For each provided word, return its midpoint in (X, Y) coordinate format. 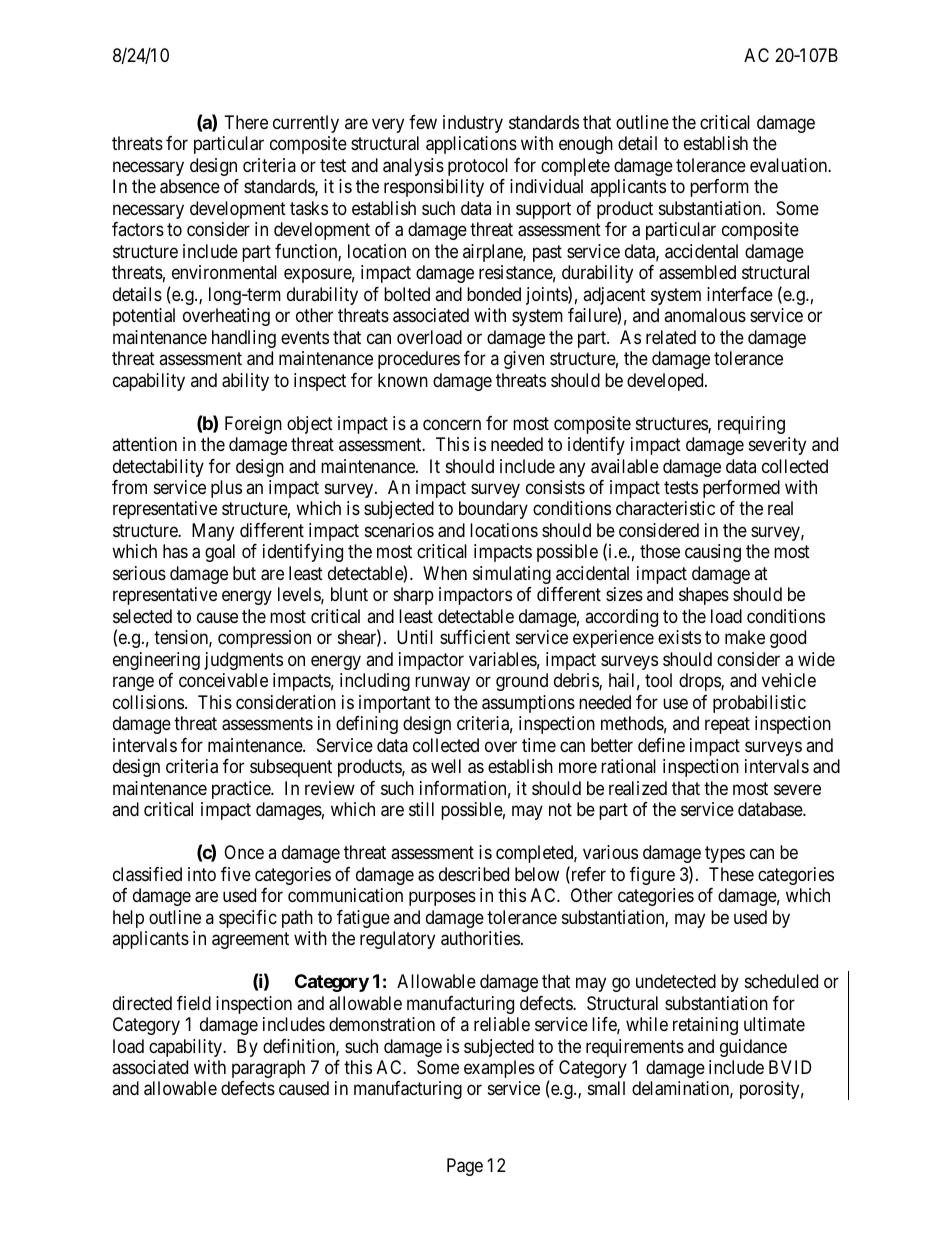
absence (190, 186)
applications (471, 145)
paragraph (268, 1069)
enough (586, 145)
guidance (753, 1048)
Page (465, 1167)
